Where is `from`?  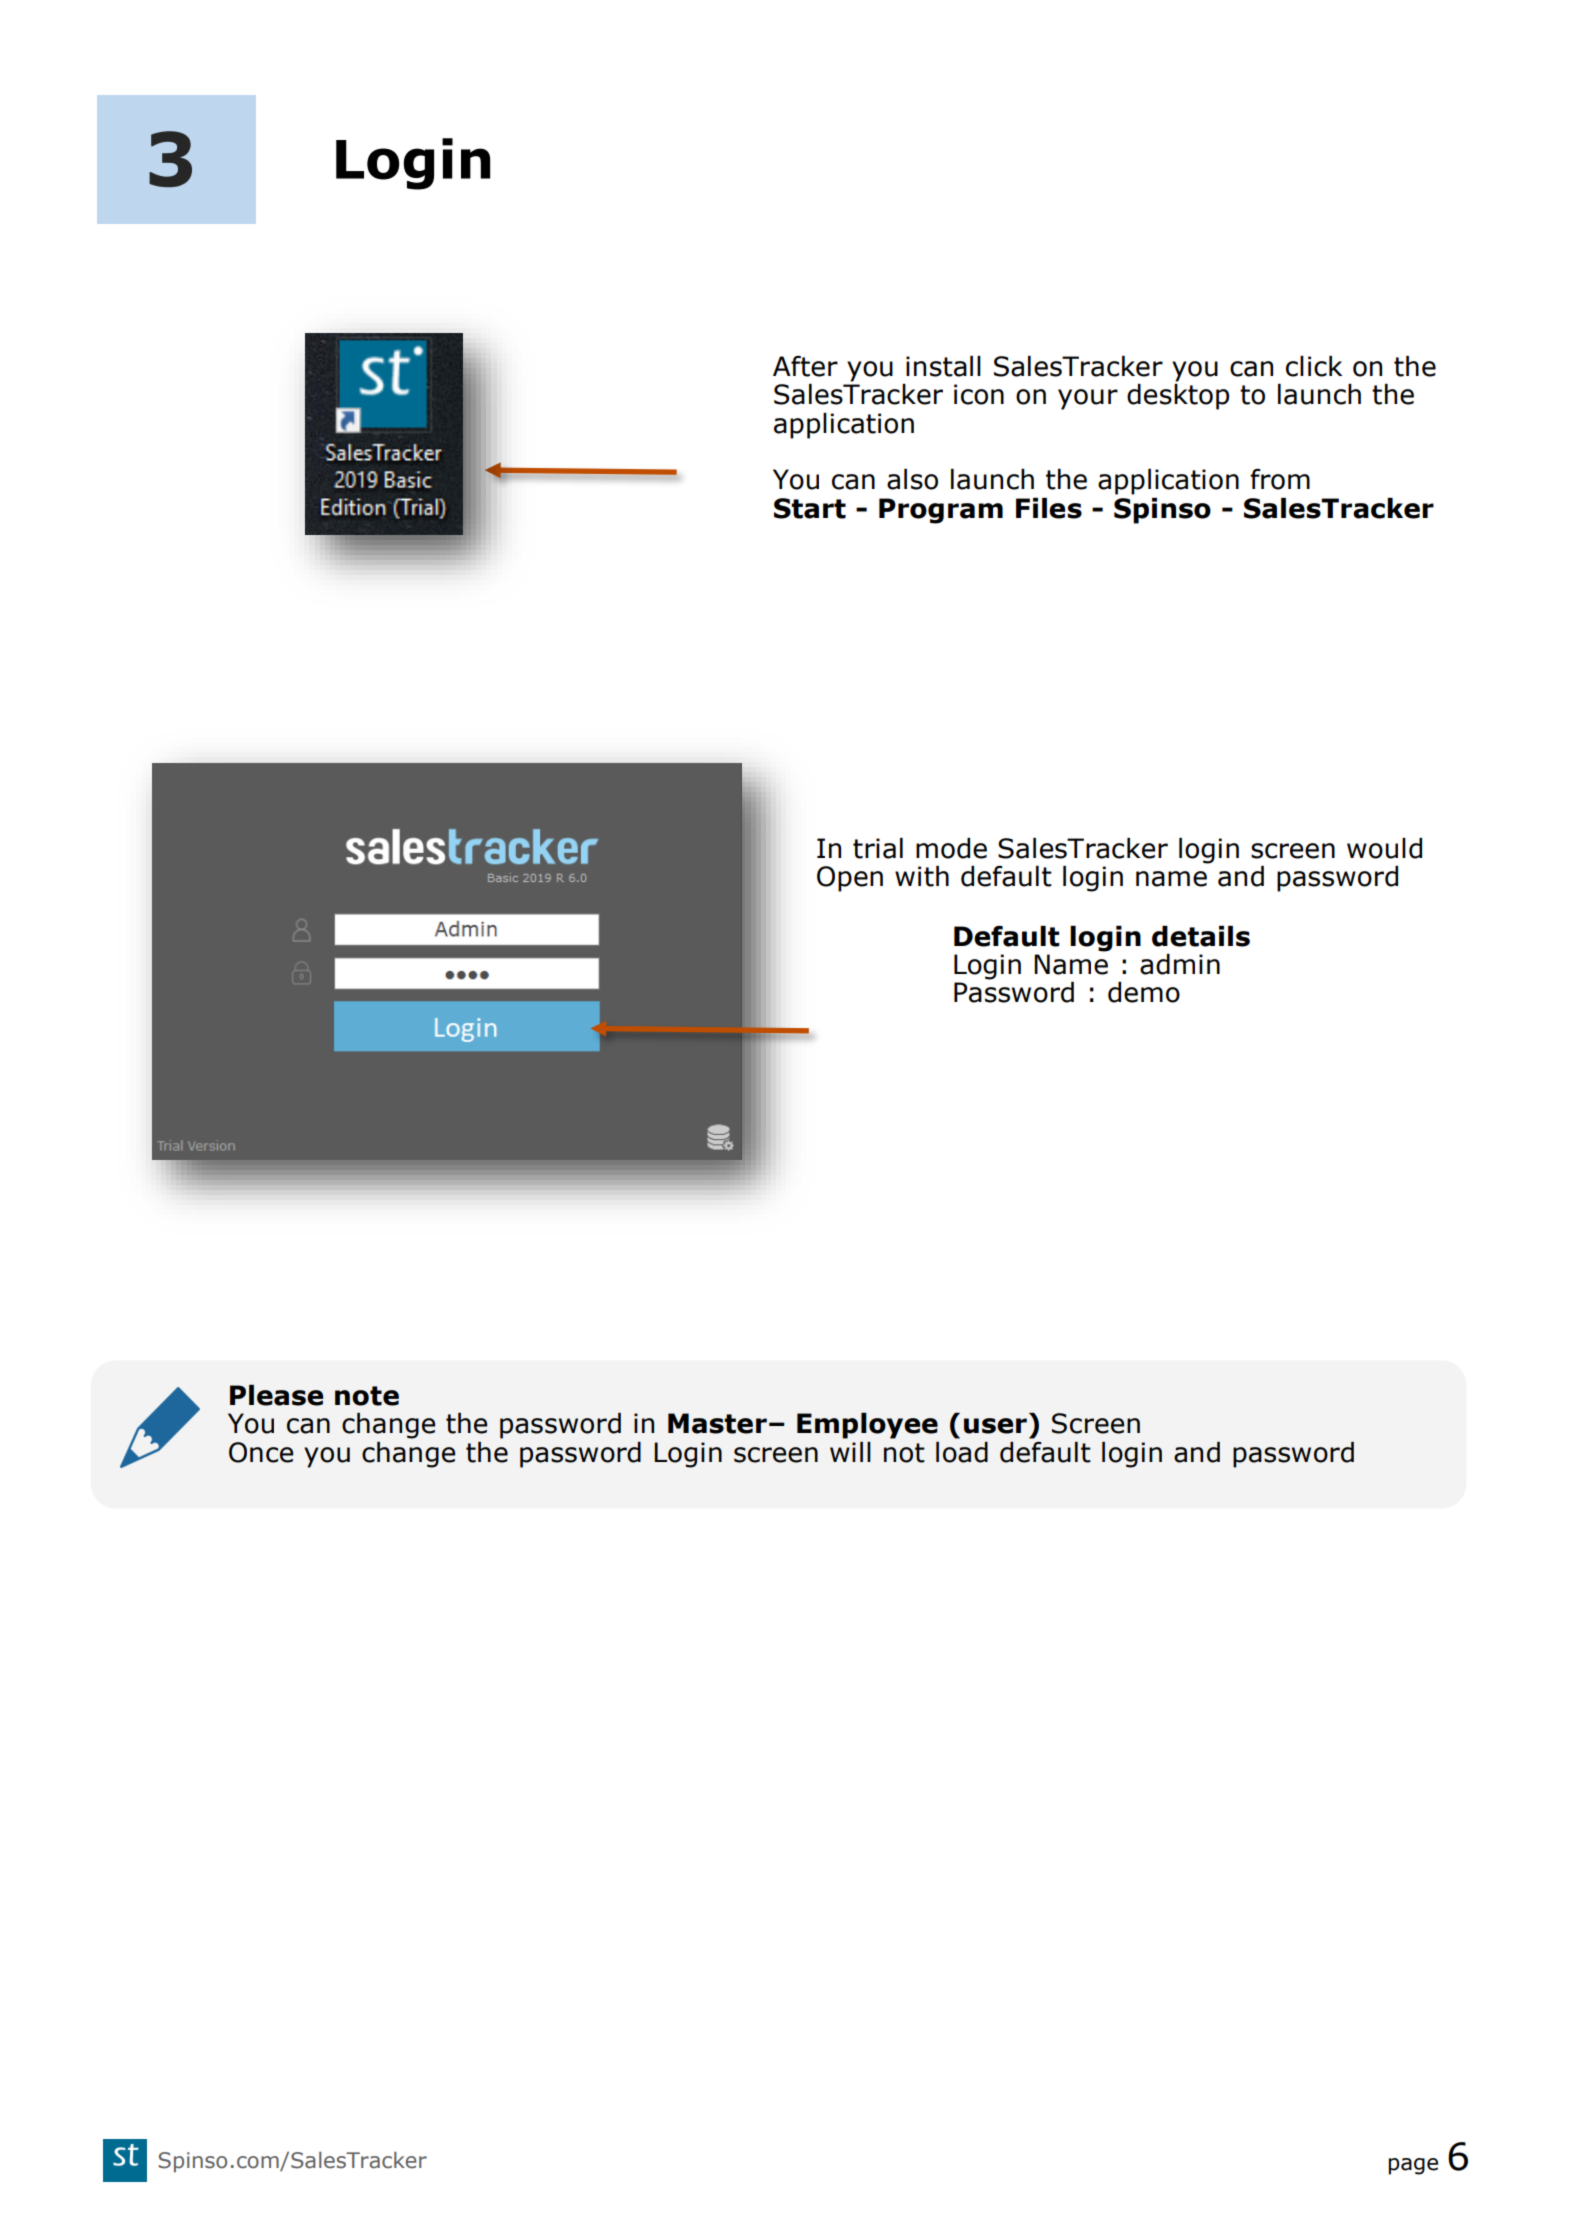
from is located at coordinates (1280, 479).
